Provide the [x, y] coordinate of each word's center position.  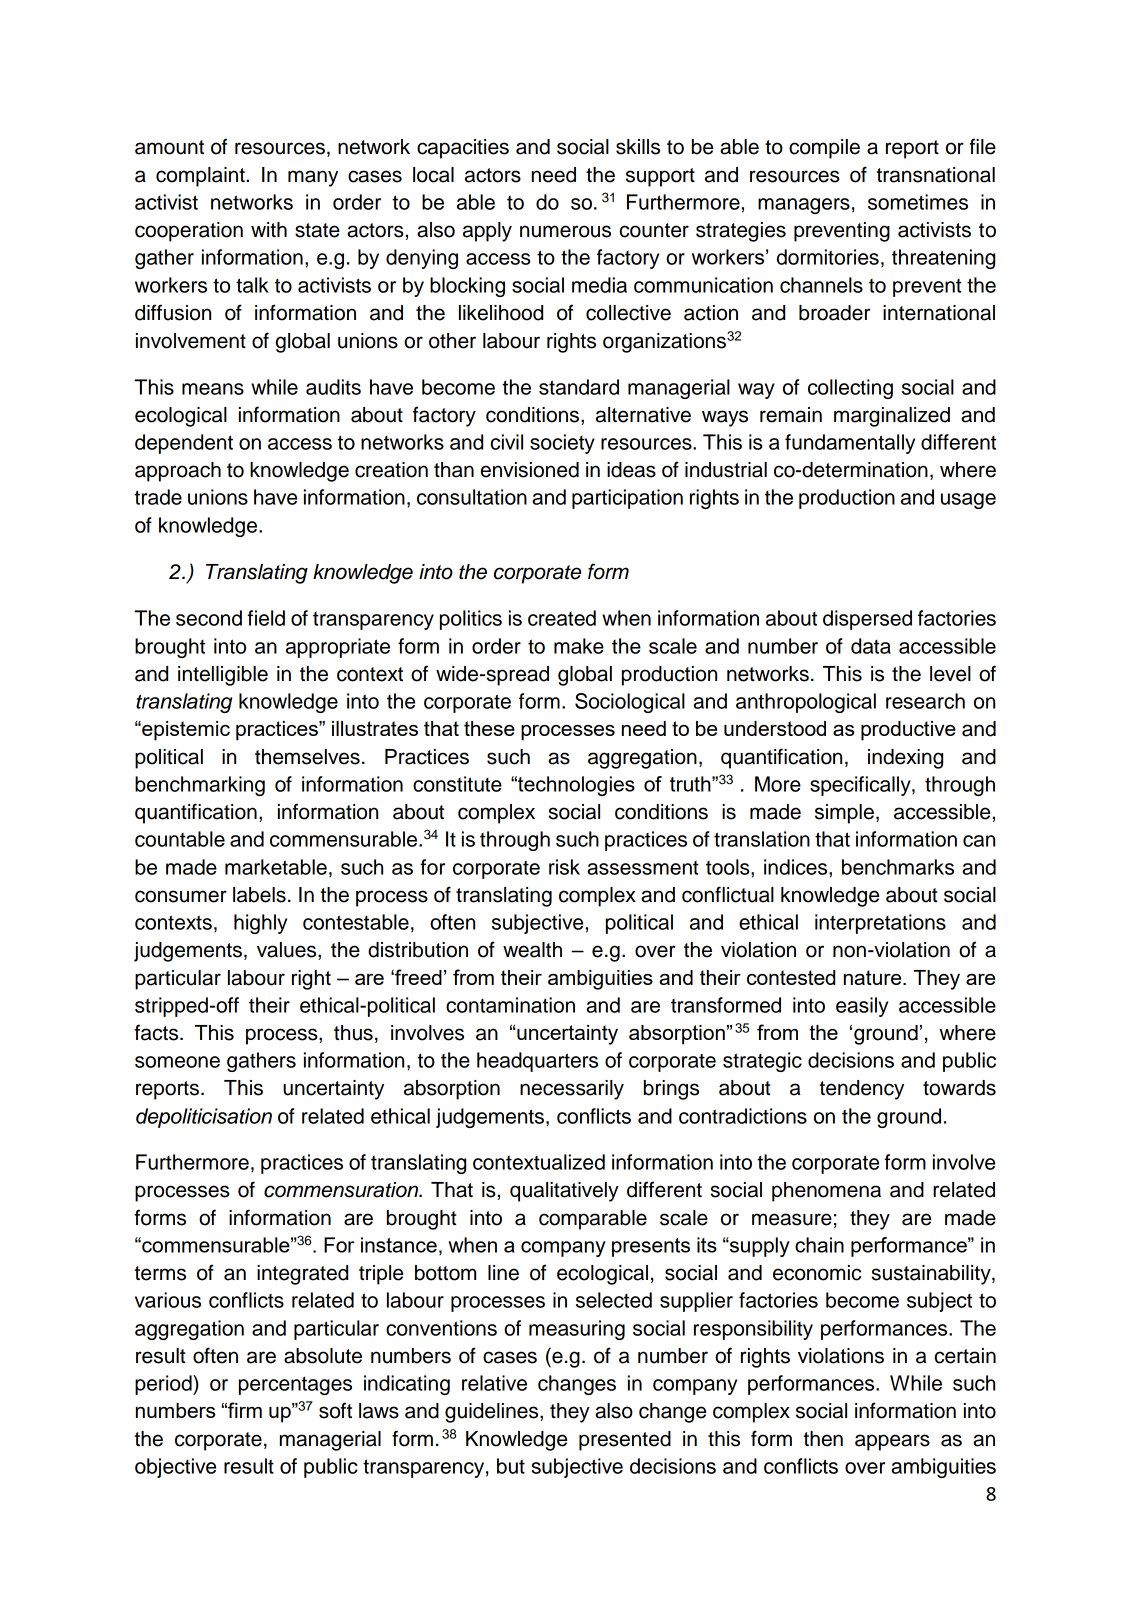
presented [625, 1441]
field [266, 618]
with [269, 229]
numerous [565, 231]
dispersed [867, 620]
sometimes [918, 202]
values [288, 950]
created [562, 618]
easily [862, 1007]
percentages [295, 1385]
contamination [510, 1005]
